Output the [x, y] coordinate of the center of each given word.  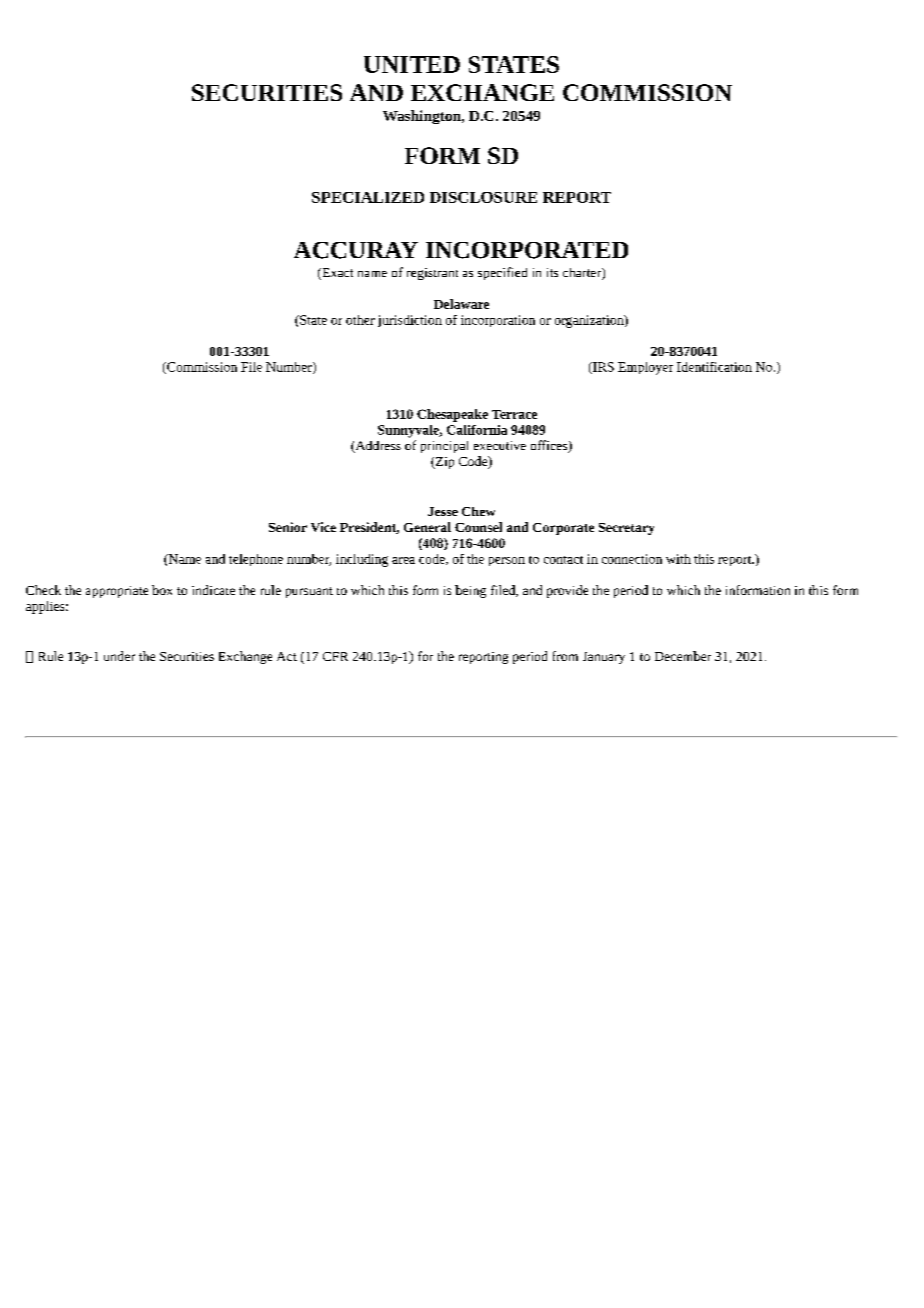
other [360, 320]
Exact [336, 274]
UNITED [412, 64]
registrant [432, 274]
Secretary [626, 529]
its [552, 272]
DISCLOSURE [483, 197]
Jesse [443, 511]
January [604, 658]
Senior [288, 527]
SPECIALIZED [368, 197]
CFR [335, 656]
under [119, 656]
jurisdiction [410, 321]
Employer [645, 368]
